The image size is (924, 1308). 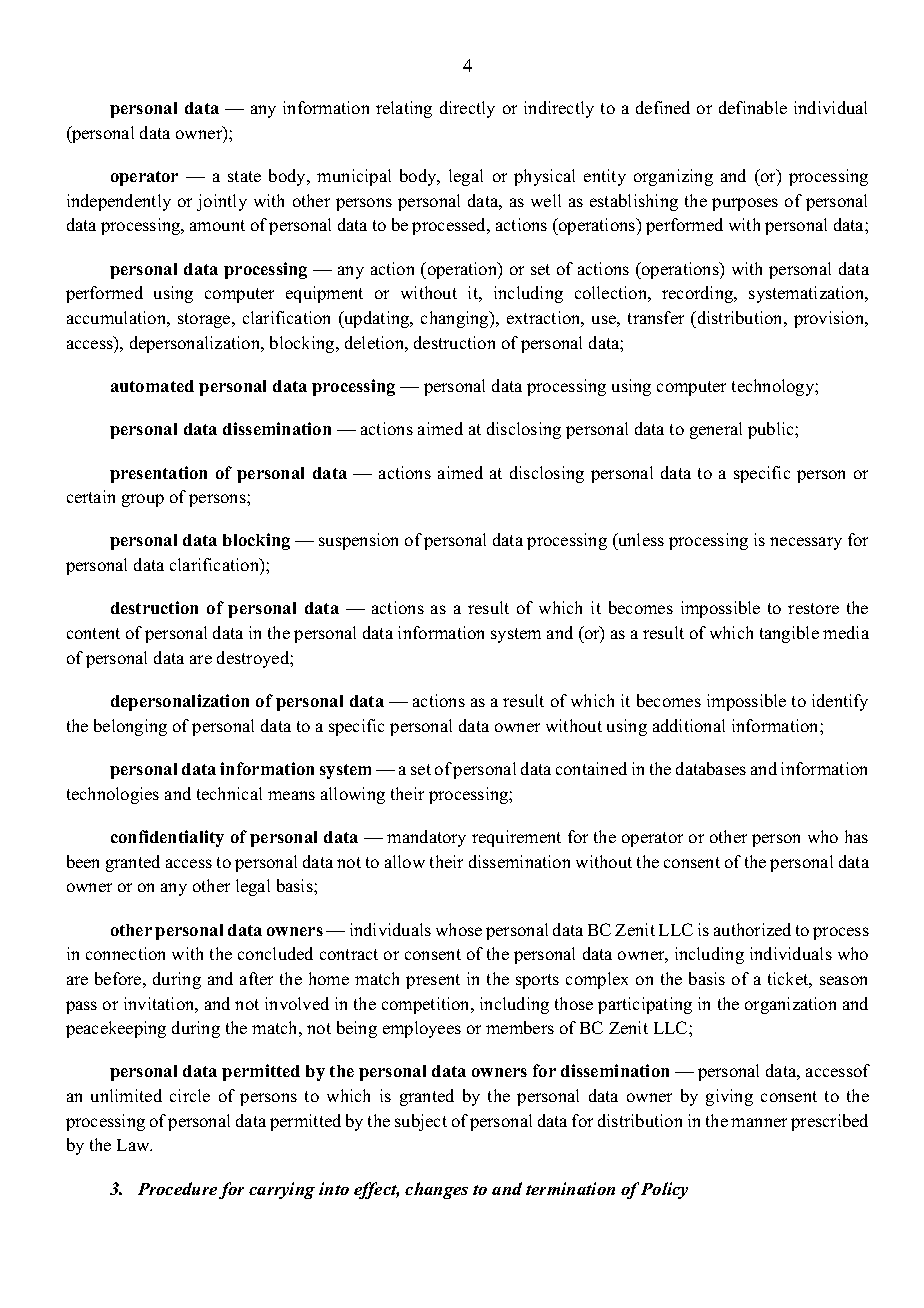 I want to click on belonging, so click(x=130, y=727).
